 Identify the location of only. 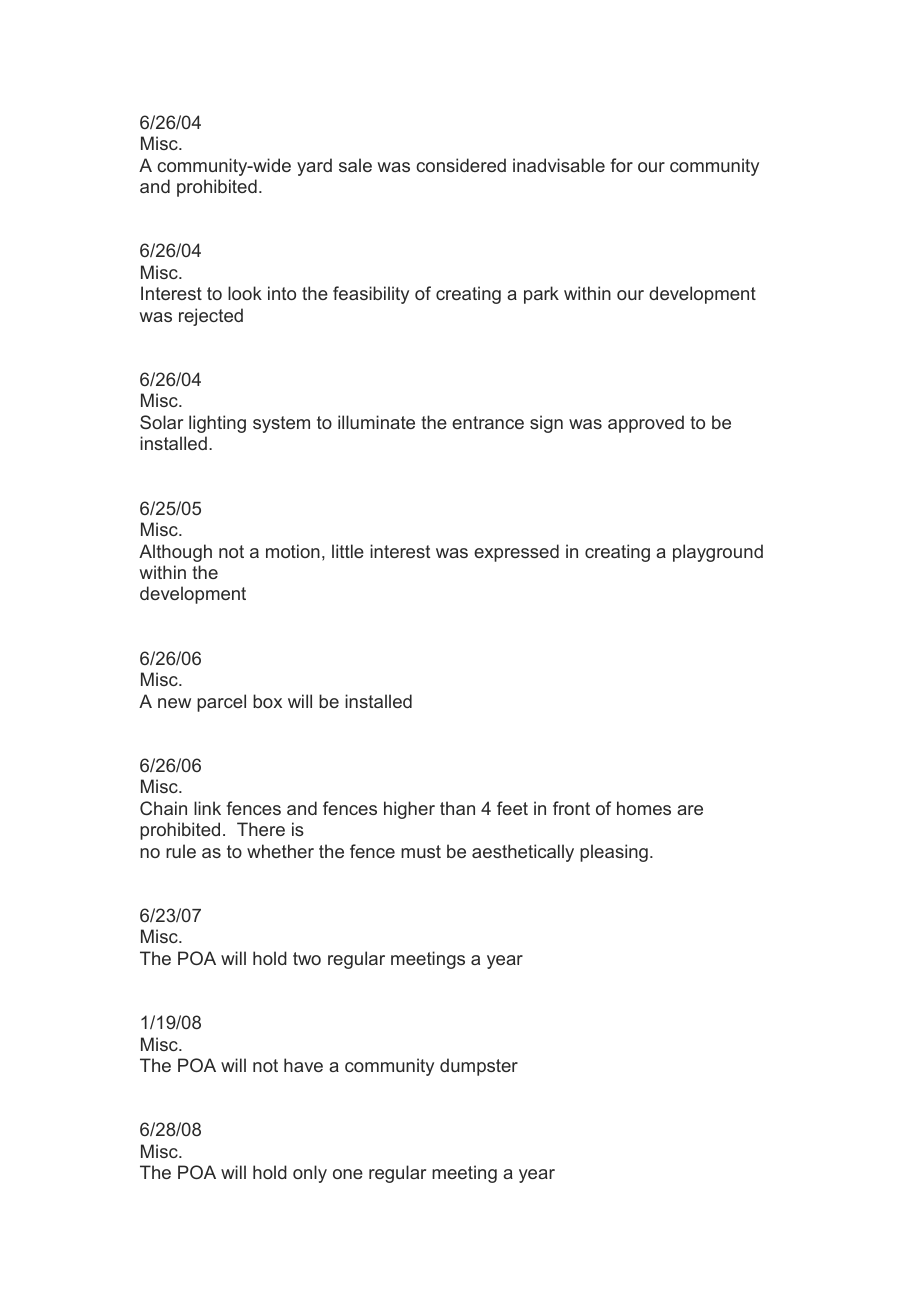
(310, 1174).
